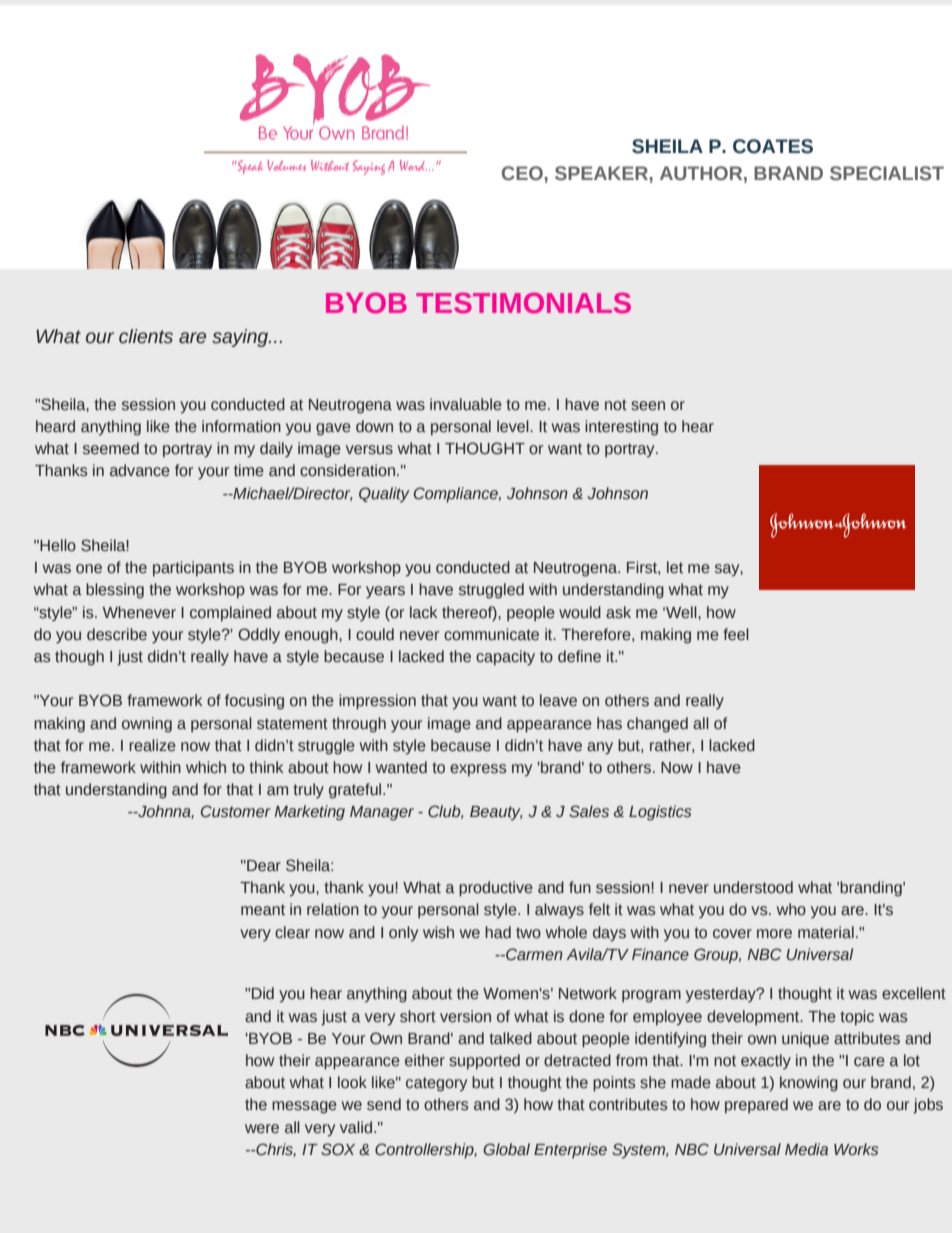  Describe the element at coordinates (514, 426) in the screenshot. I see `level` at that location.
